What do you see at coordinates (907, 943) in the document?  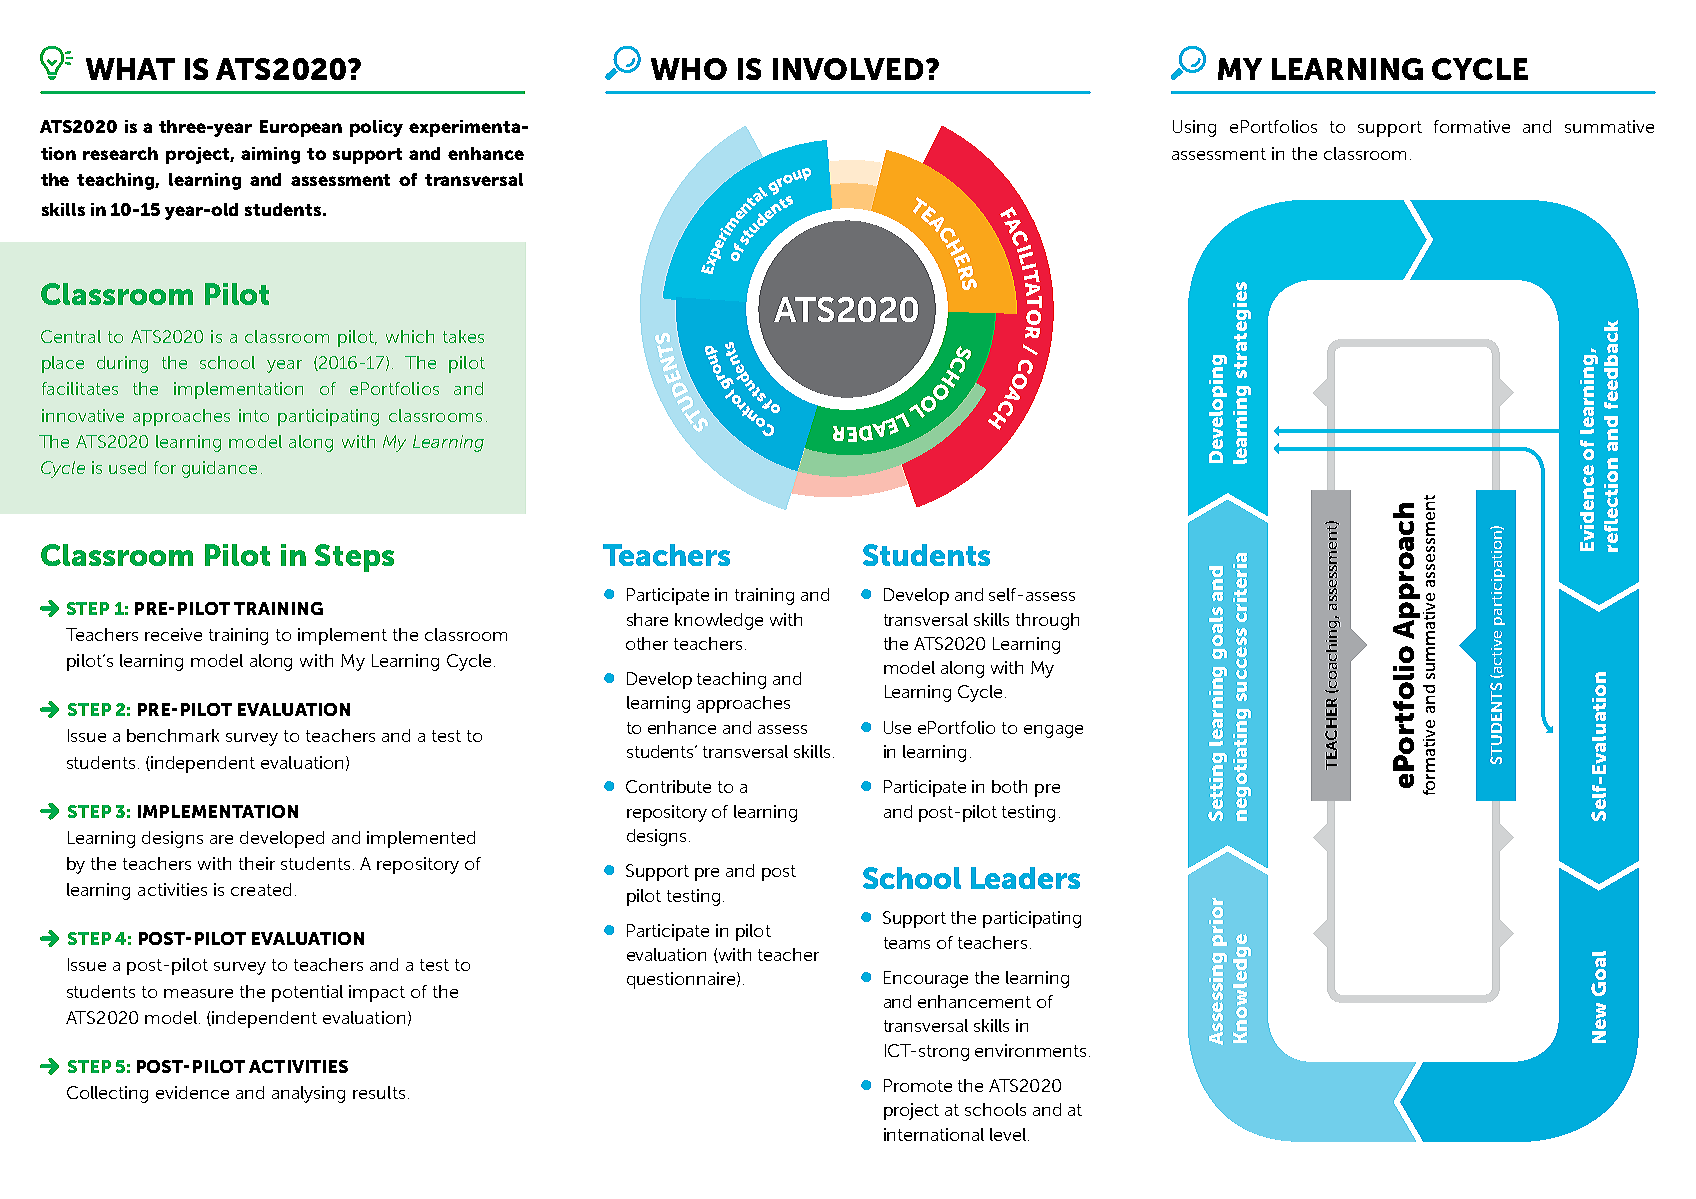 I see `teams` at bounding box center [907, 943].
